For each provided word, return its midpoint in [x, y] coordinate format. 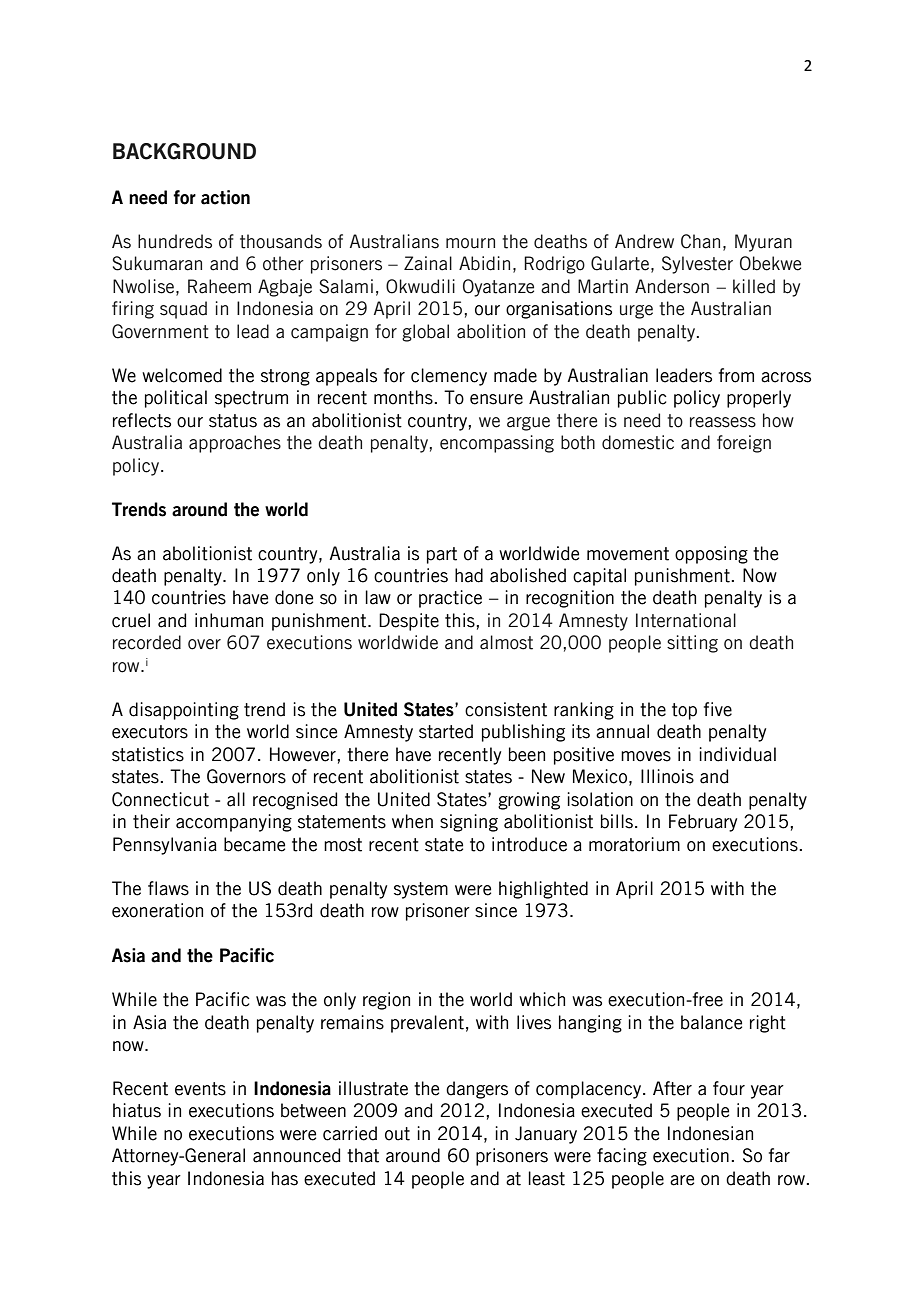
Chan [700, 241]
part [442, 555]
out [397, 1134]
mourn [470, 243]
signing [469, 823]
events [200, 1089]
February [703, 823]
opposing [711, 555]
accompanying [234, 823]
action [225, 197]
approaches [235, 444]
